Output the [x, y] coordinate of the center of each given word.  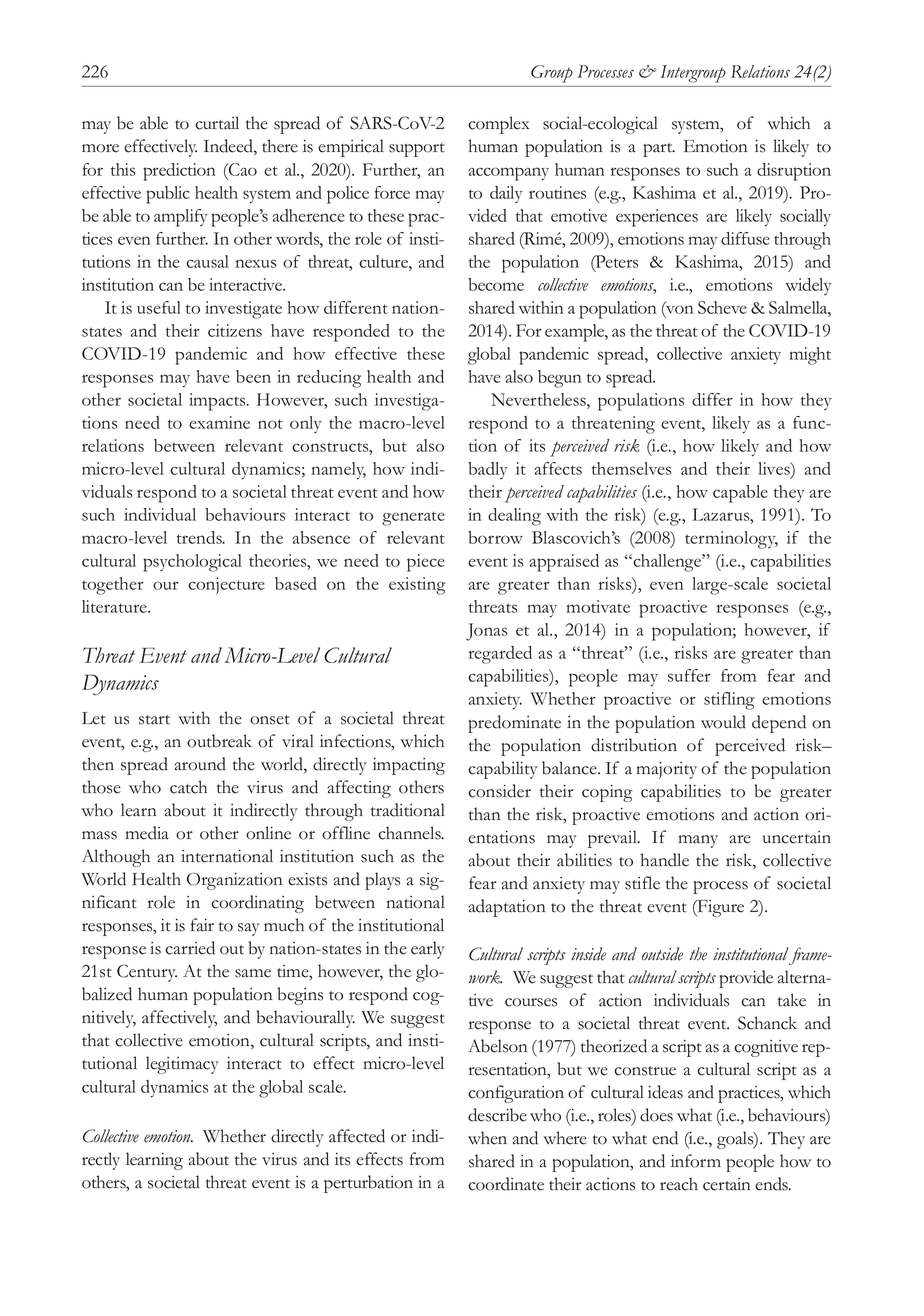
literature [115, 606]
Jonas [486, 632]
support [417, 150]
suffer [689, 675]
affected [357, 1136]
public [168, 195]
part [659, 150]
